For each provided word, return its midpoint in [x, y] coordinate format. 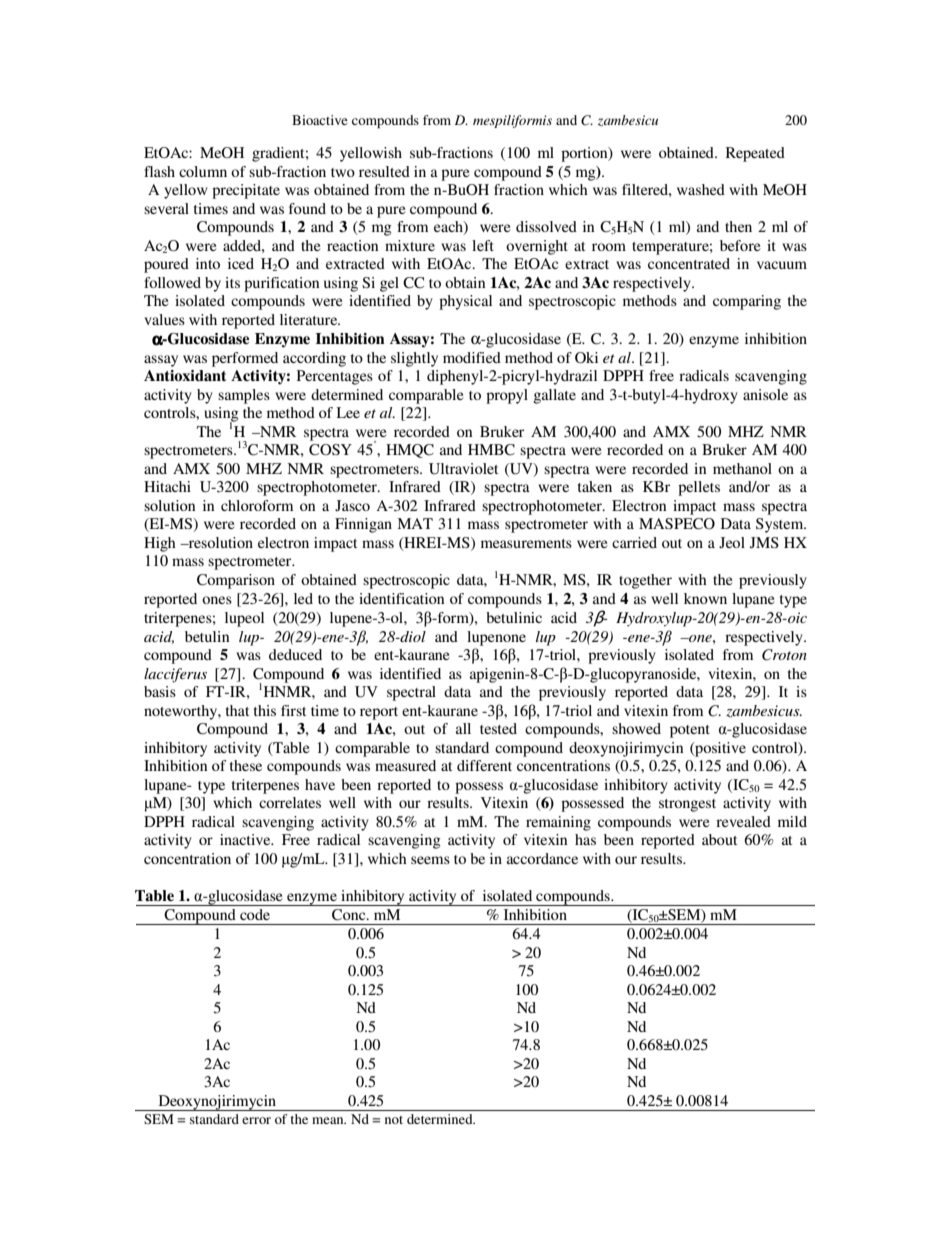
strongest [687, 805]
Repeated [755, 154]
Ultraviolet [463, 469]
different [484, 765]
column [203, 171]
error [256, 1120]
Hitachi [167, 486]
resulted [384, 171]
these [246, 765]
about [719, 839]
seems [430, 860]
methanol [742, 468]
